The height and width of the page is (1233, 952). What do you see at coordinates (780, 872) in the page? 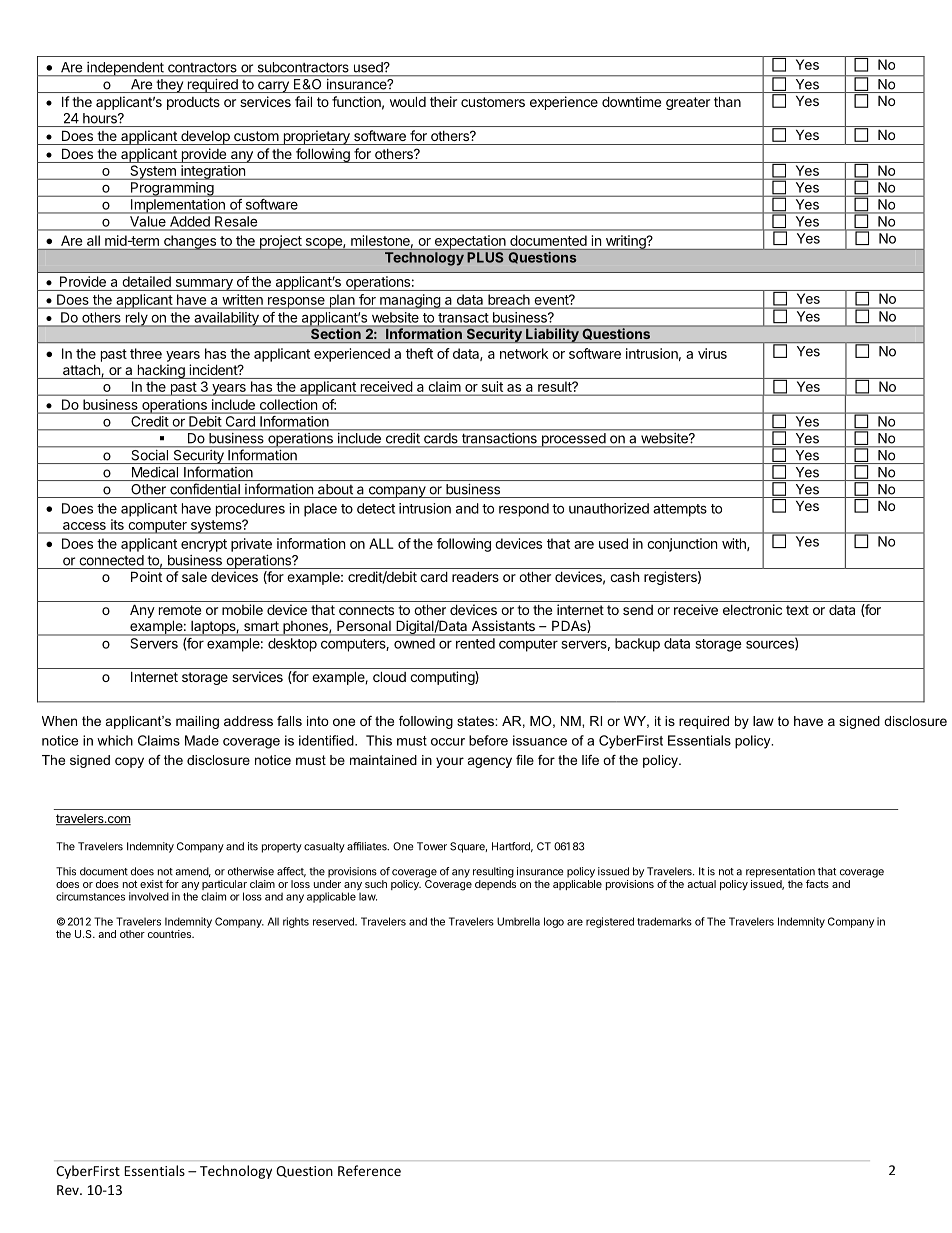
I see `representation` at bounding box center [780, 872].
